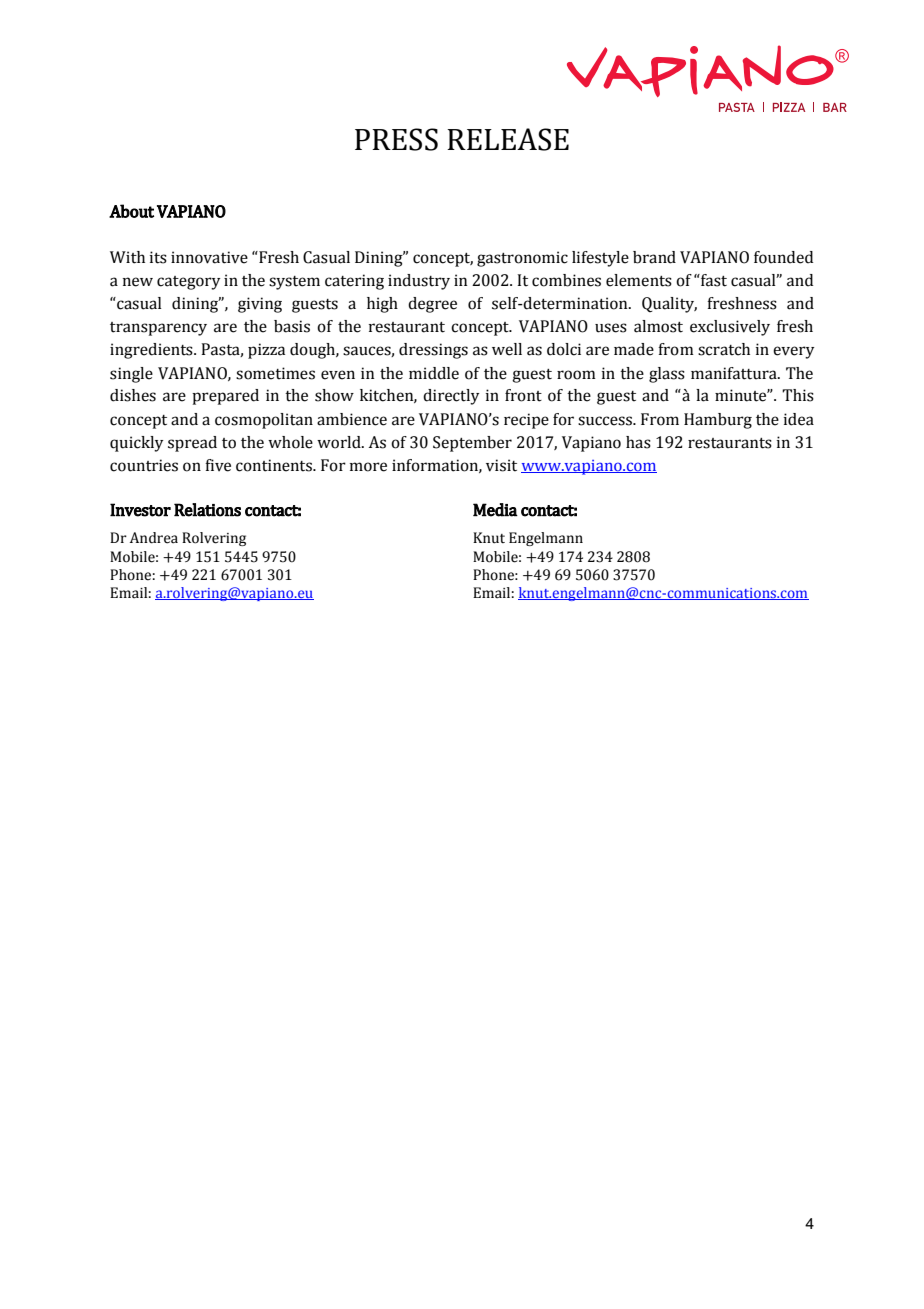 The width and height of the screenshot is (924, 1309). What do you see at coordinates (508, 139) in the screenshot?
I see `RELEASE` at bounding box center [508, 139].
